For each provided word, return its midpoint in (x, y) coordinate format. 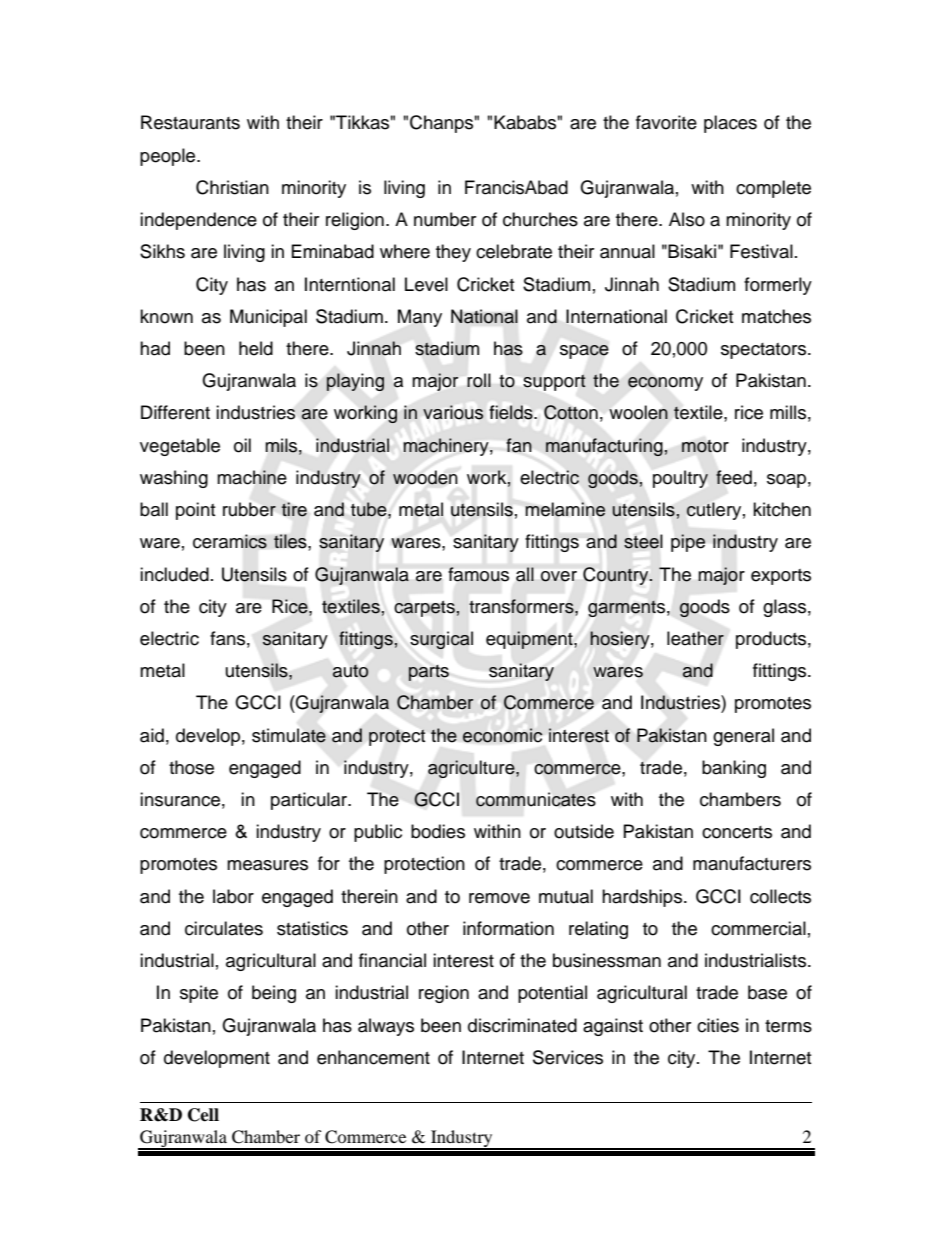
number (445, 219)
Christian (232, 187)
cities (718, 1025)
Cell (203, 1115)
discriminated (522, 1025)
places (730, 124)
